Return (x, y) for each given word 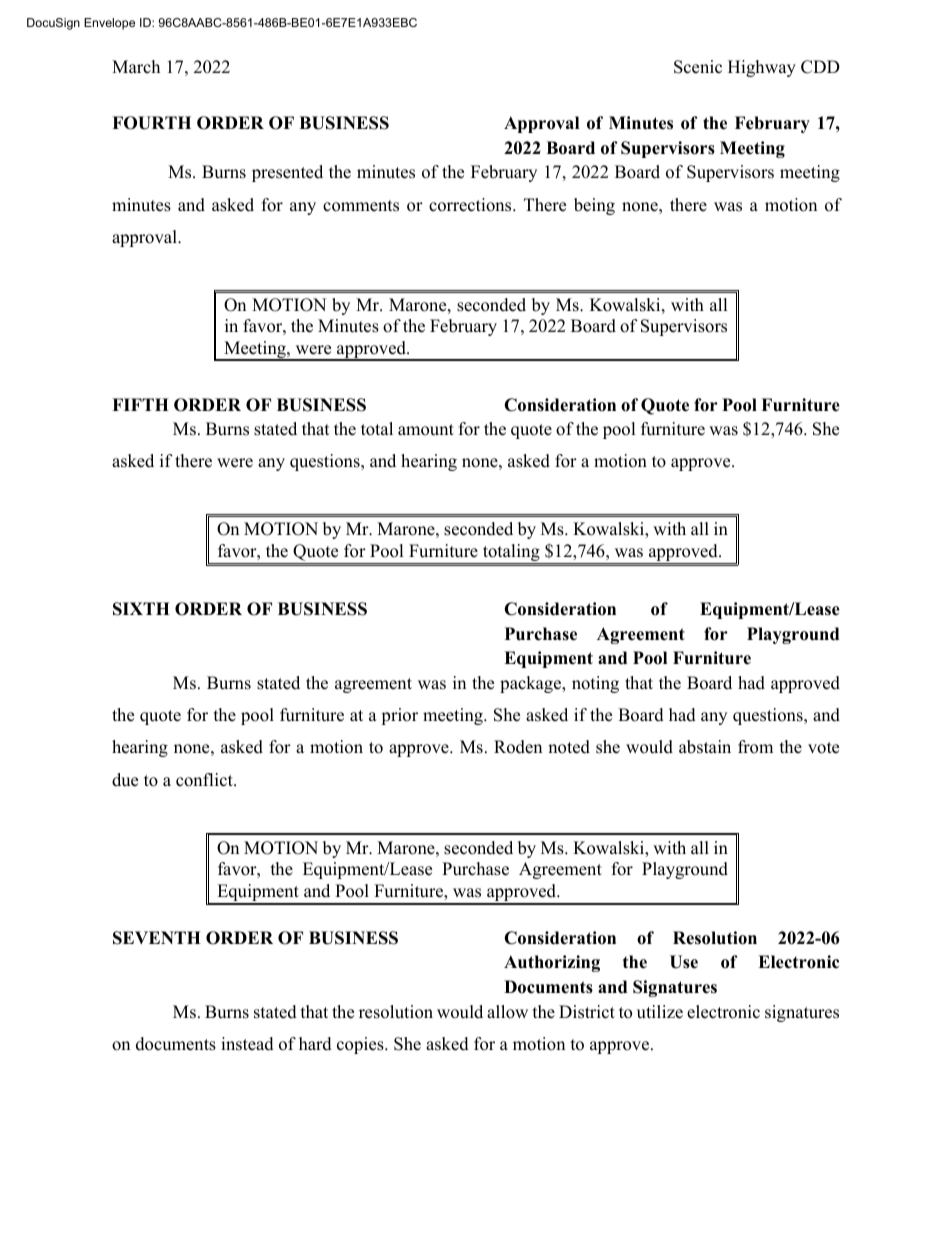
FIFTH (140, 404)
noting (595, 684)
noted (569, 747)
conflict (205, 780)
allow (507, 1012)
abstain (705, 747)
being (594, 206)
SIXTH (141, 609)
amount (426, 430)
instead (247, 1044)
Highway (762, 68)
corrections (471, 205)
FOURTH (151, 123)
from (755, 747)
